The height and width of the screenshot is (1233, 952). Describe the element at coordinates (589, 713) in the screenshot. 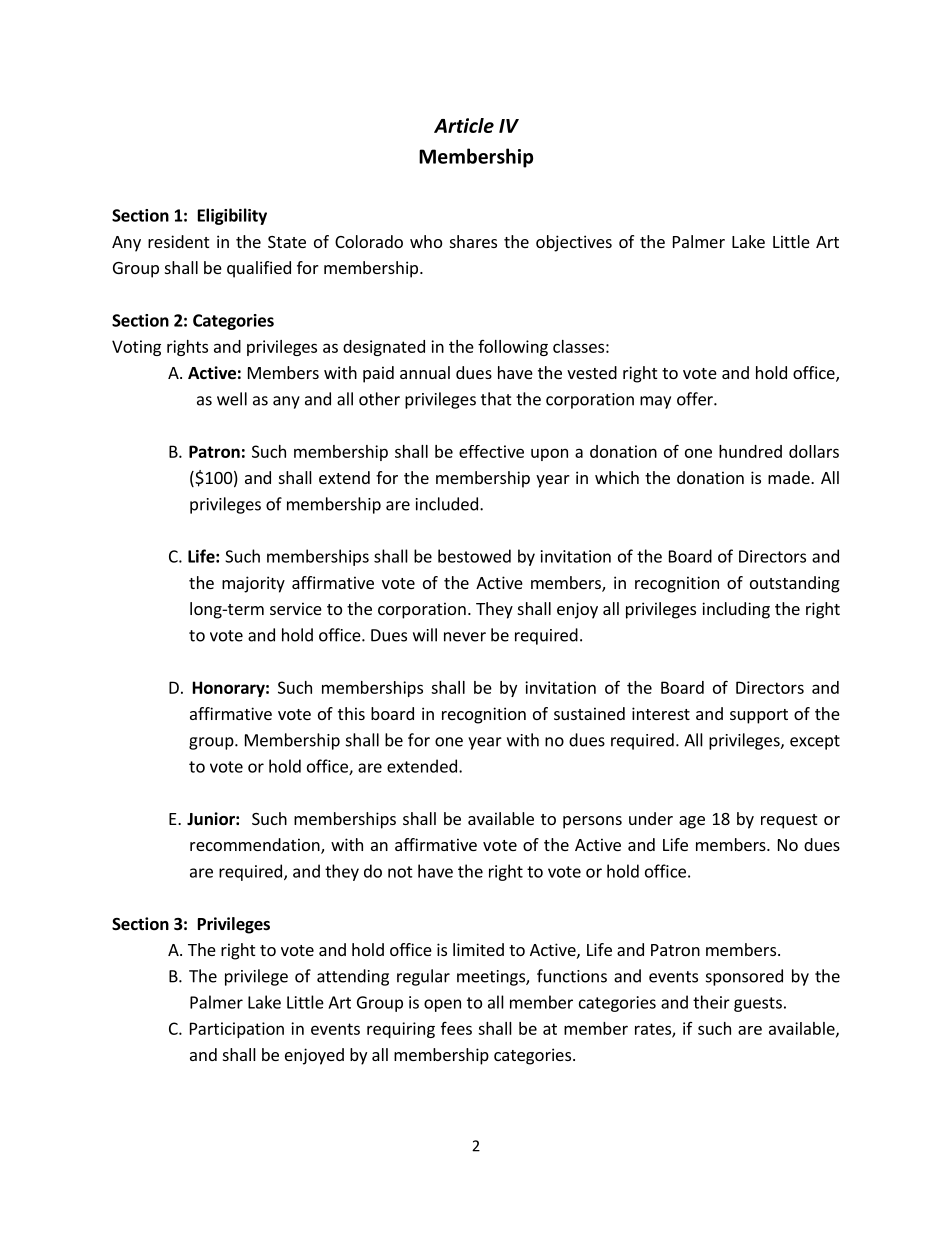

I see `sustained` at that location.
